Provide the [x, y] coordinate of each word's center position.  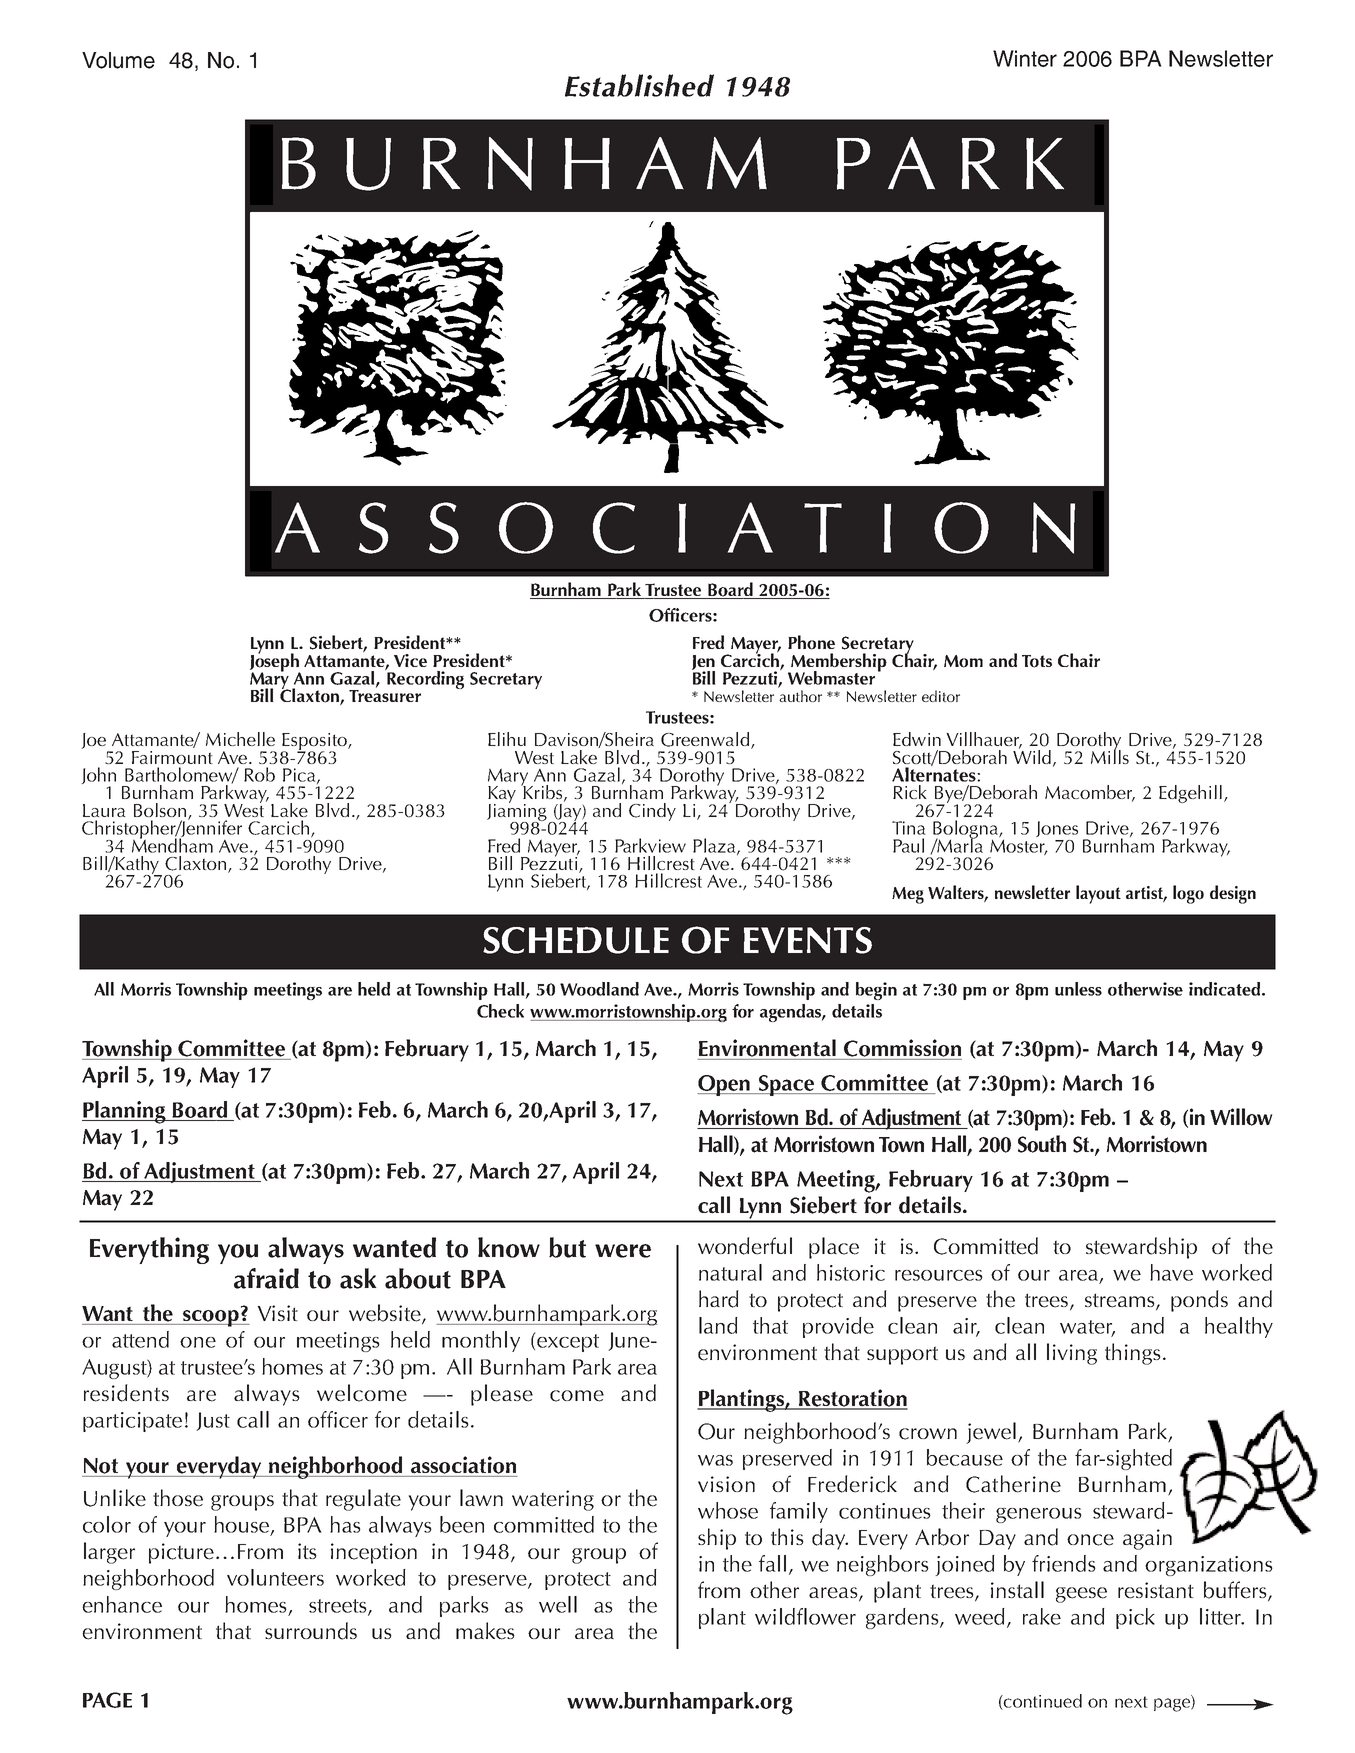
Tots [1037, 661]
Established [639, 85]
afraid [266, 1278]
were [623, 1251]
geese [1081, 1595]
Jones [1057, 829]
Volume [118, 60]
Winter [1025, 58]
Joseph [275, 662]
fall [772, 1563]
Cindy [652, 812]
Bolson [161, 811]
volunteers [275, 1577]
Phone [811, 642]
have [1171, 1272]
